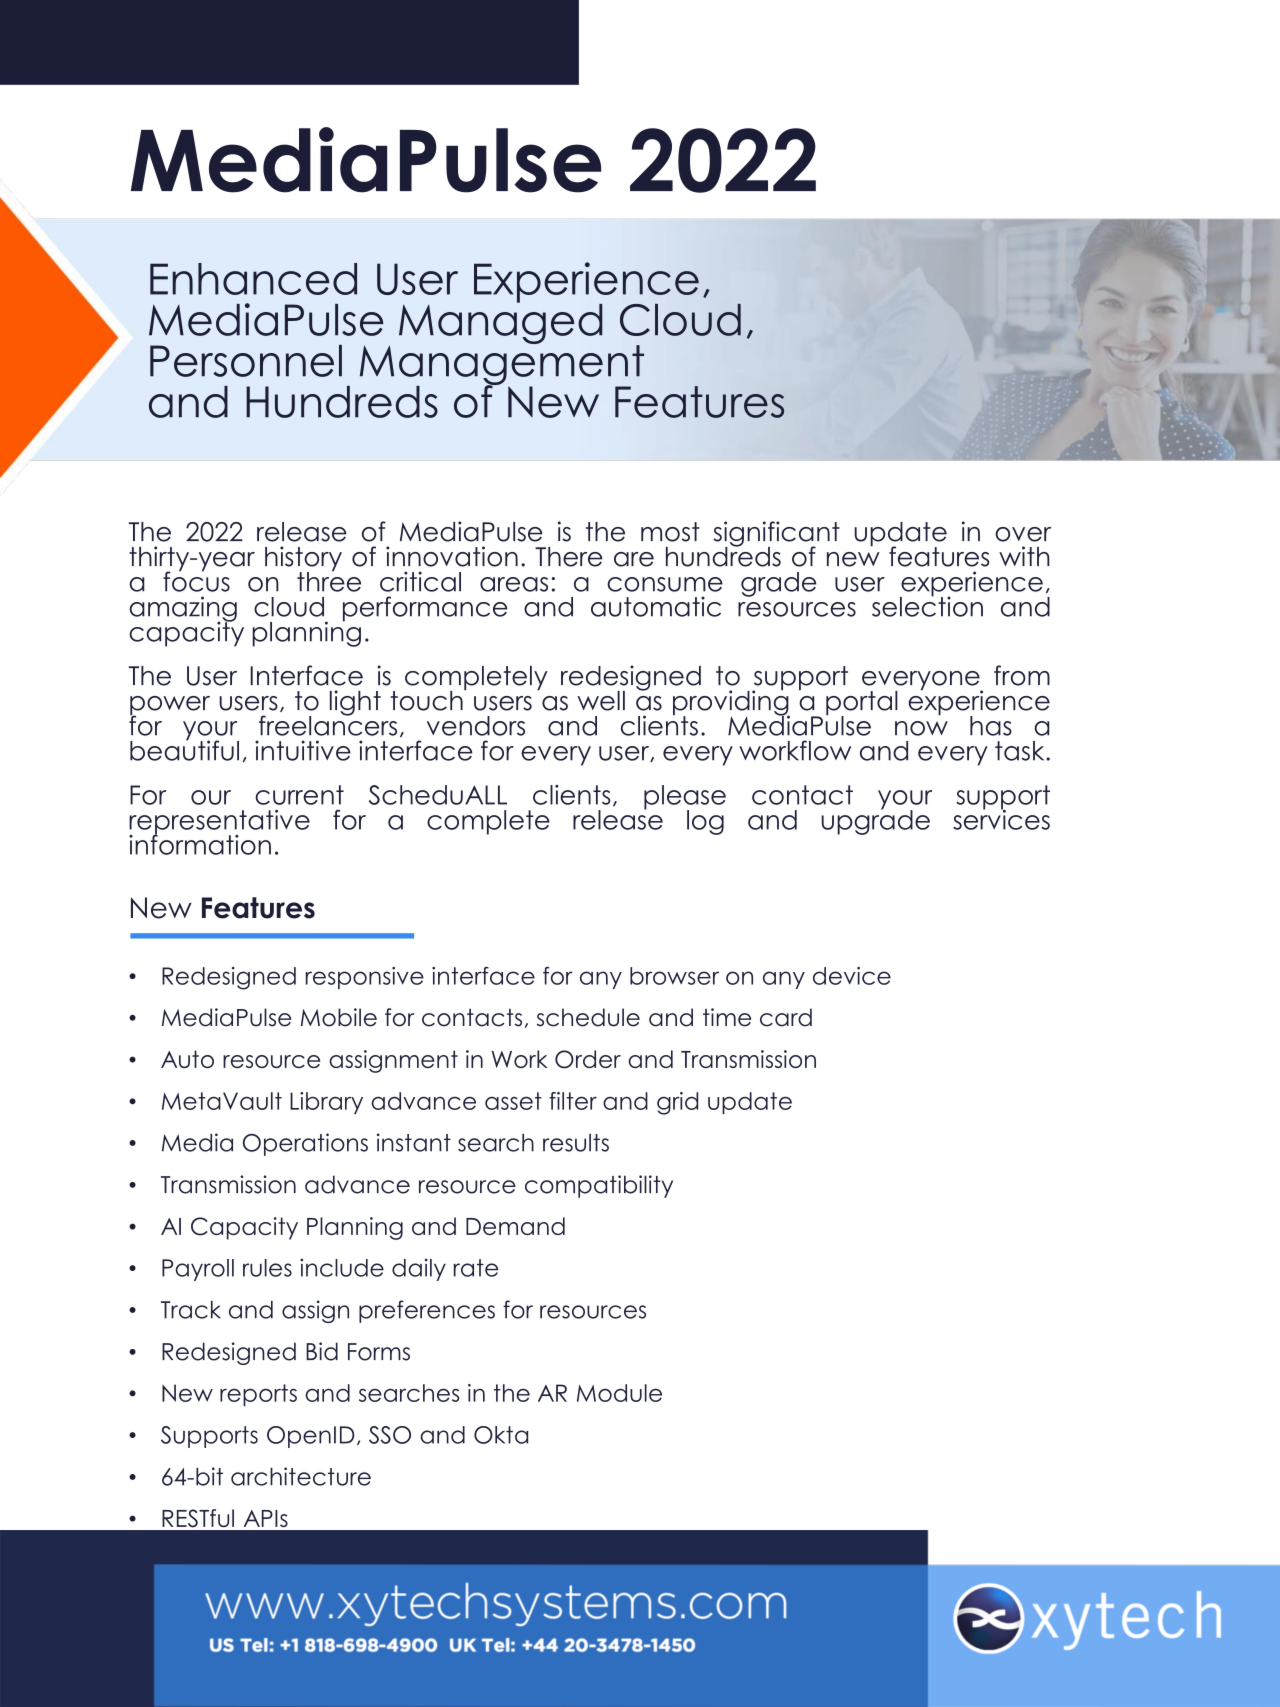 Image resolution: width=1280 pixels, height=1707 pixels. What do you see at coordinates (301, 1476) in the screenshot?
I see `architecture` at bounding box center [301, 1476].
